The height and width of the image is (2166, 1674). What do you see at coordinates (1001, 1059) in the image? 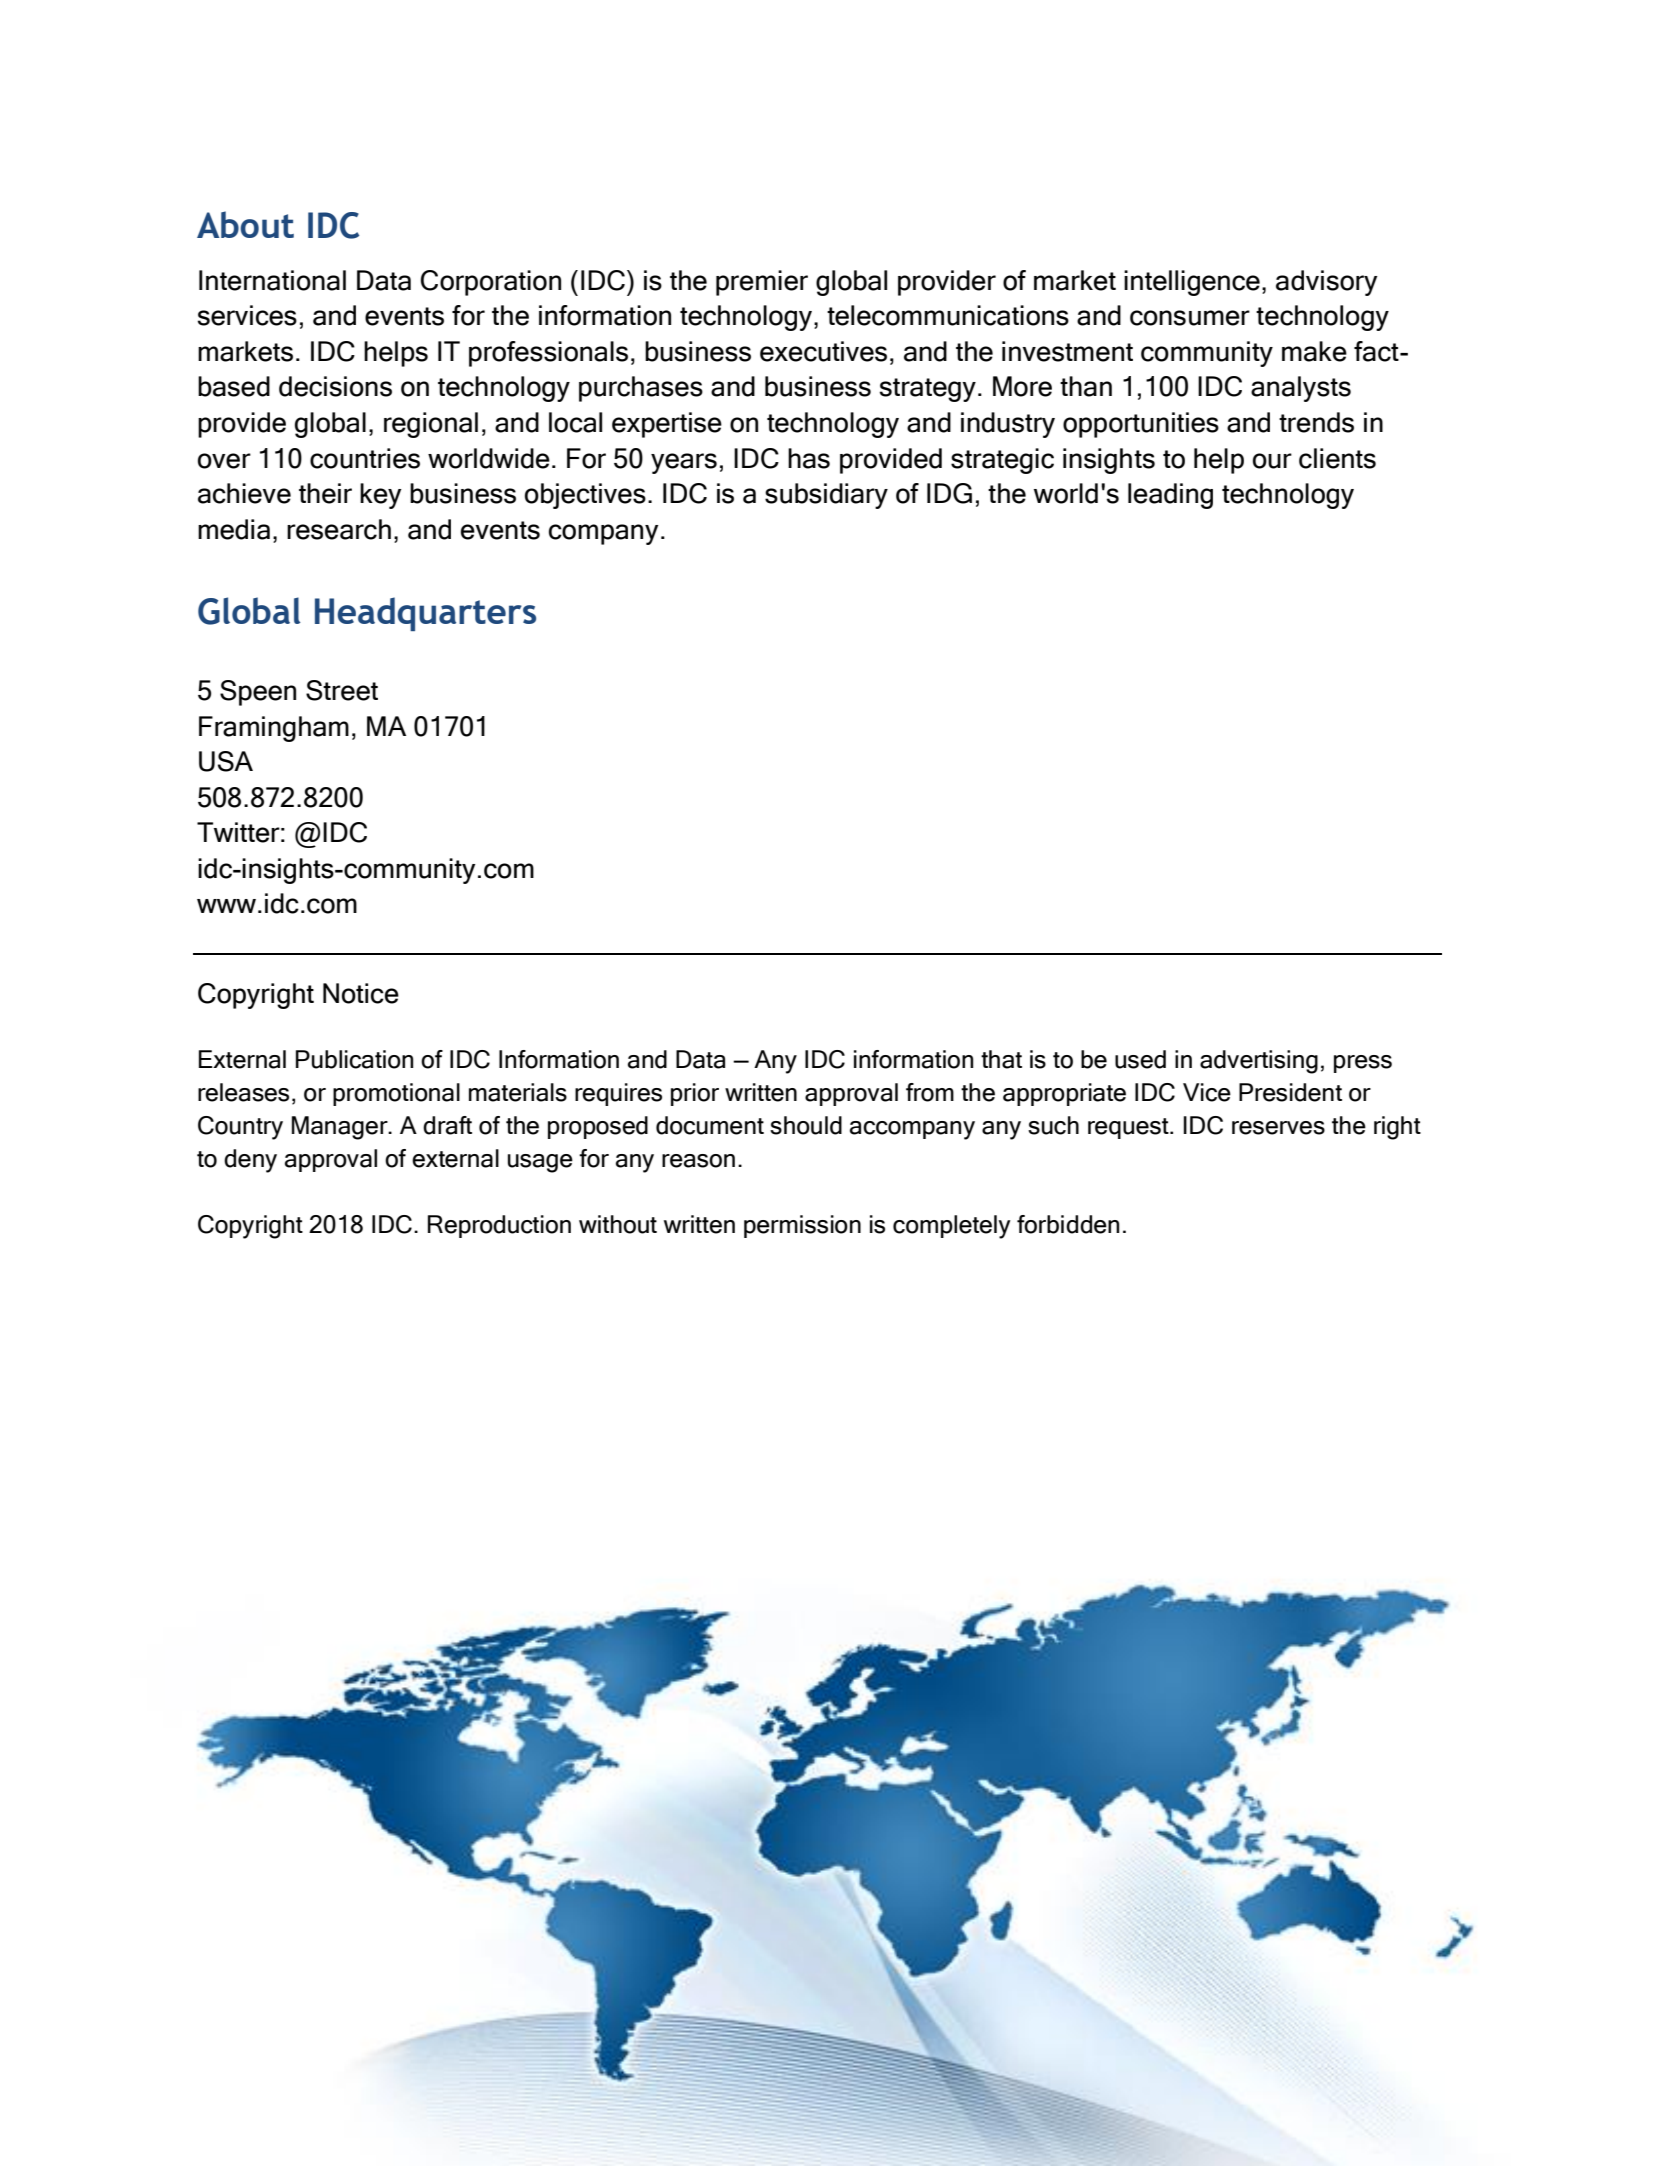
I see `that` at bounding box center [1001, 1059].
